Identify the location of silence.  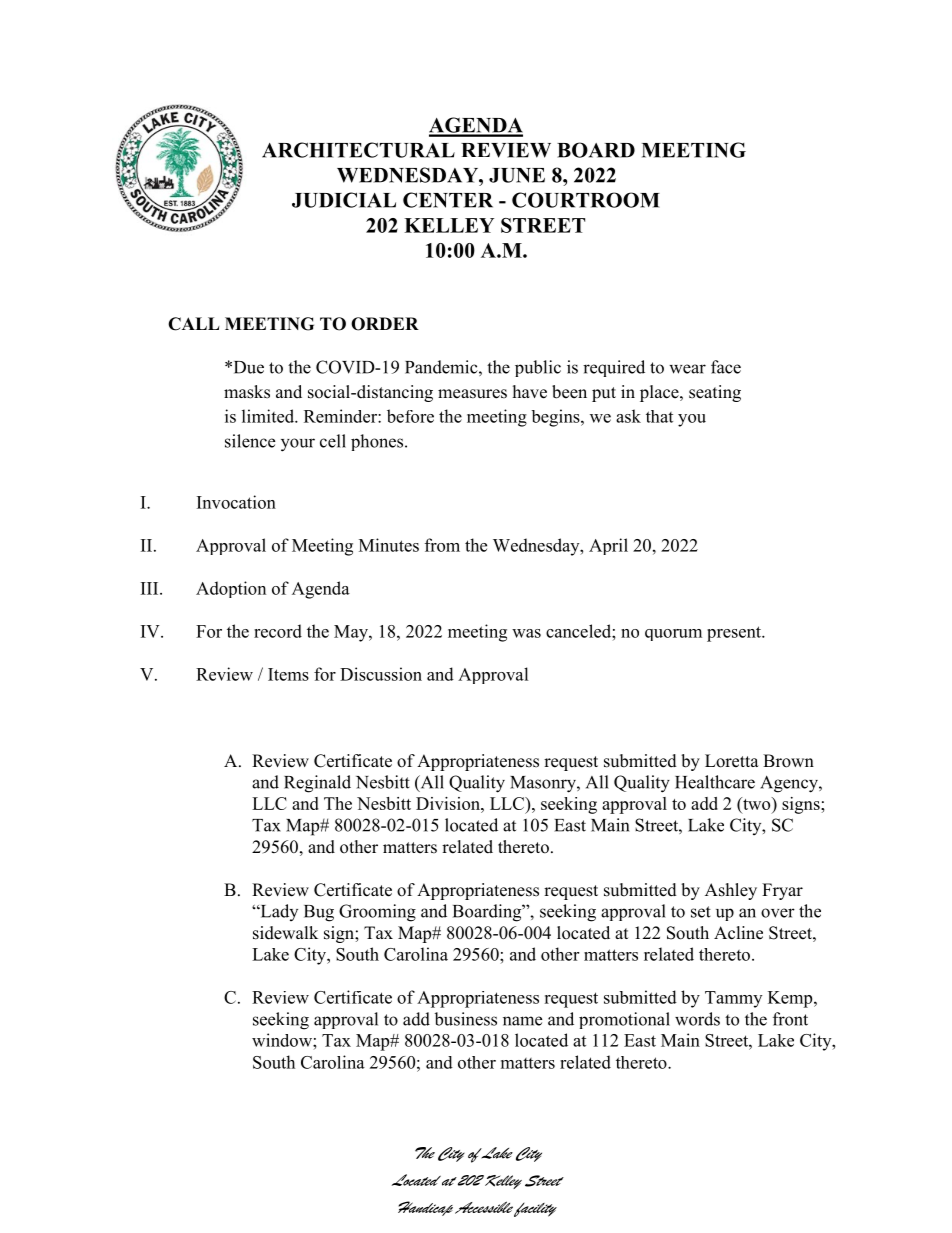
(250, 441).
